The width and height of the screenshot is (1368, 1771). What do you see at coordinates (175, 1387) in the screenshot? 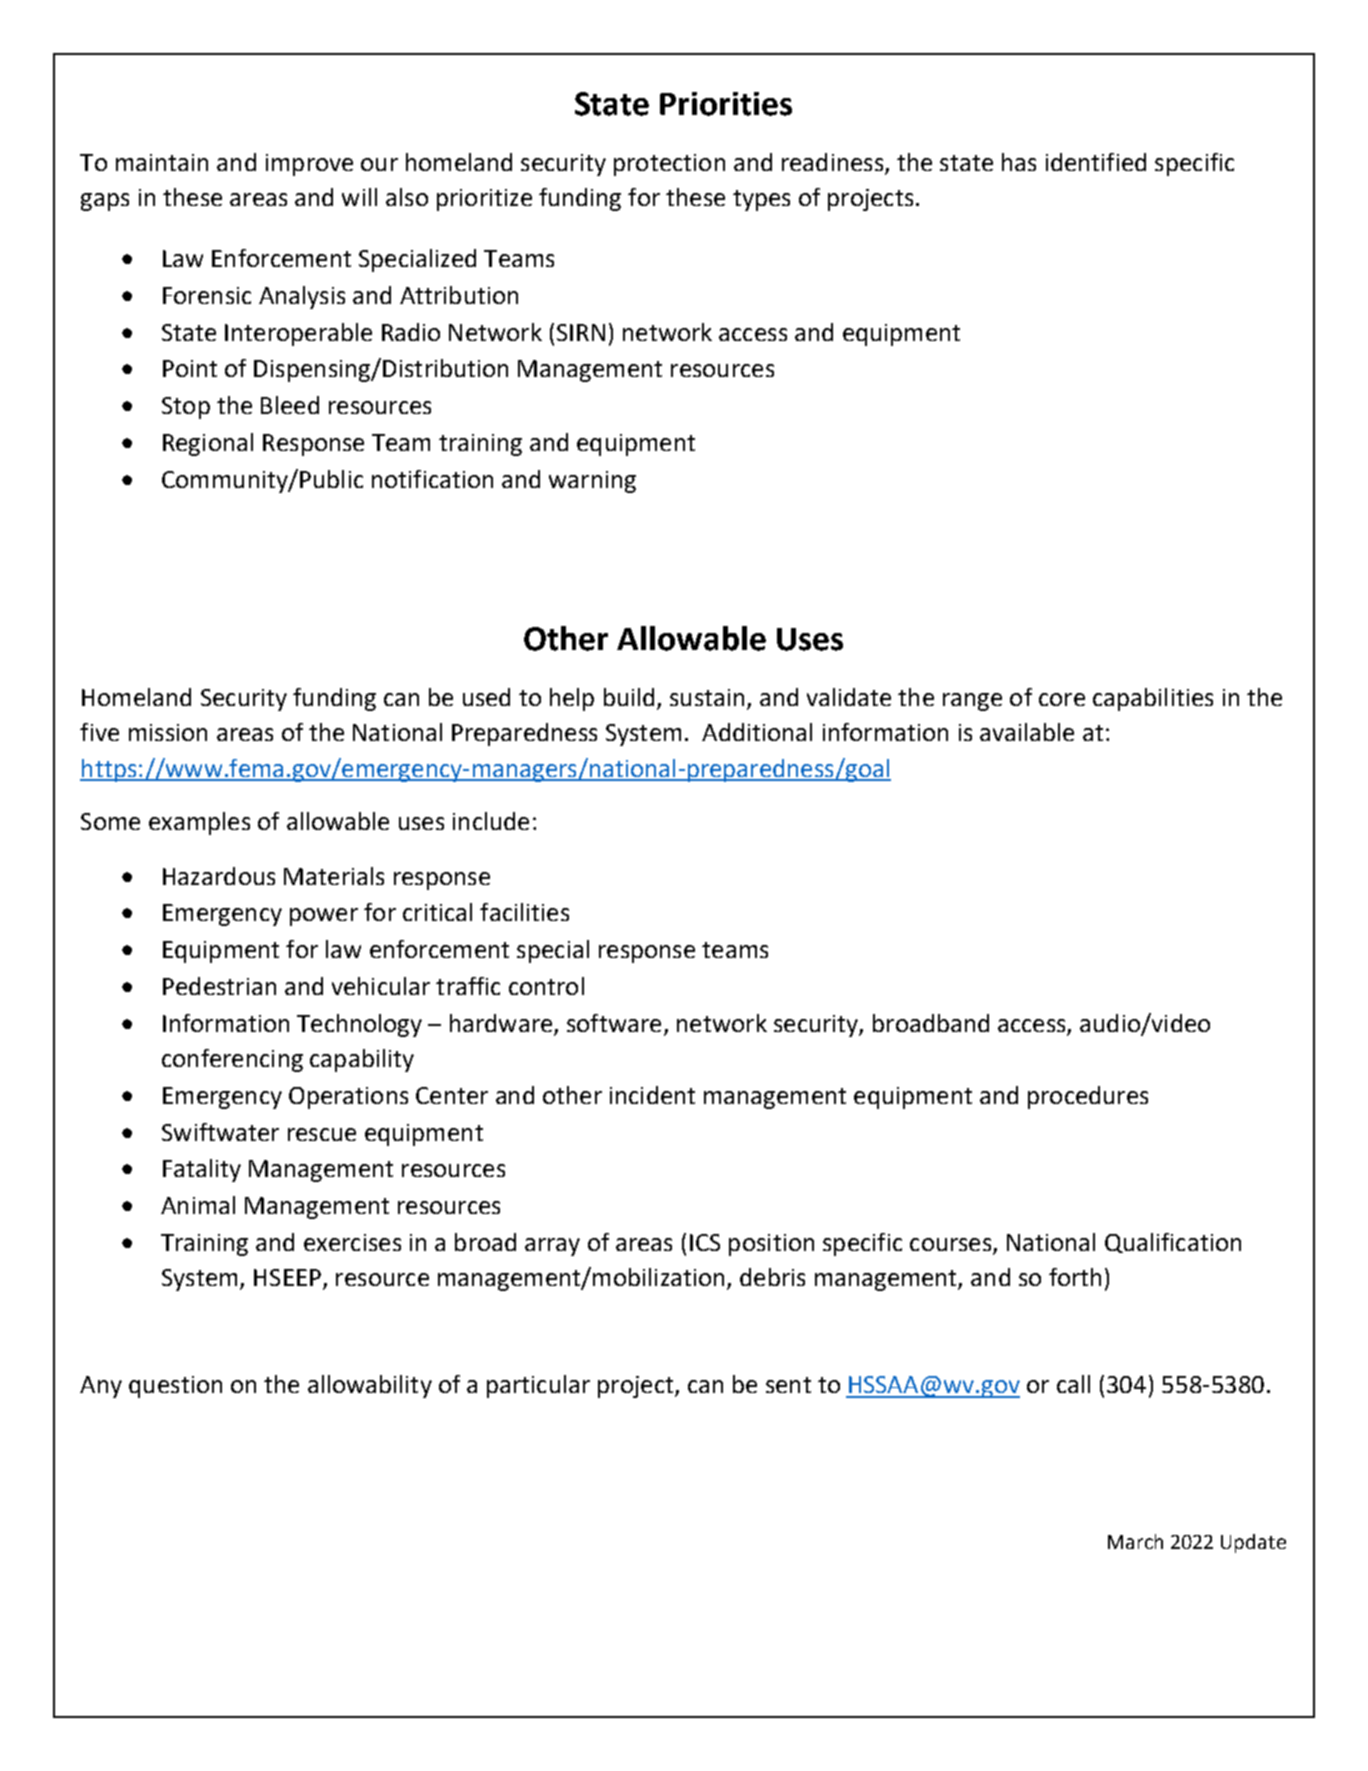
I see `question` at bounding box center [175, 1387].
